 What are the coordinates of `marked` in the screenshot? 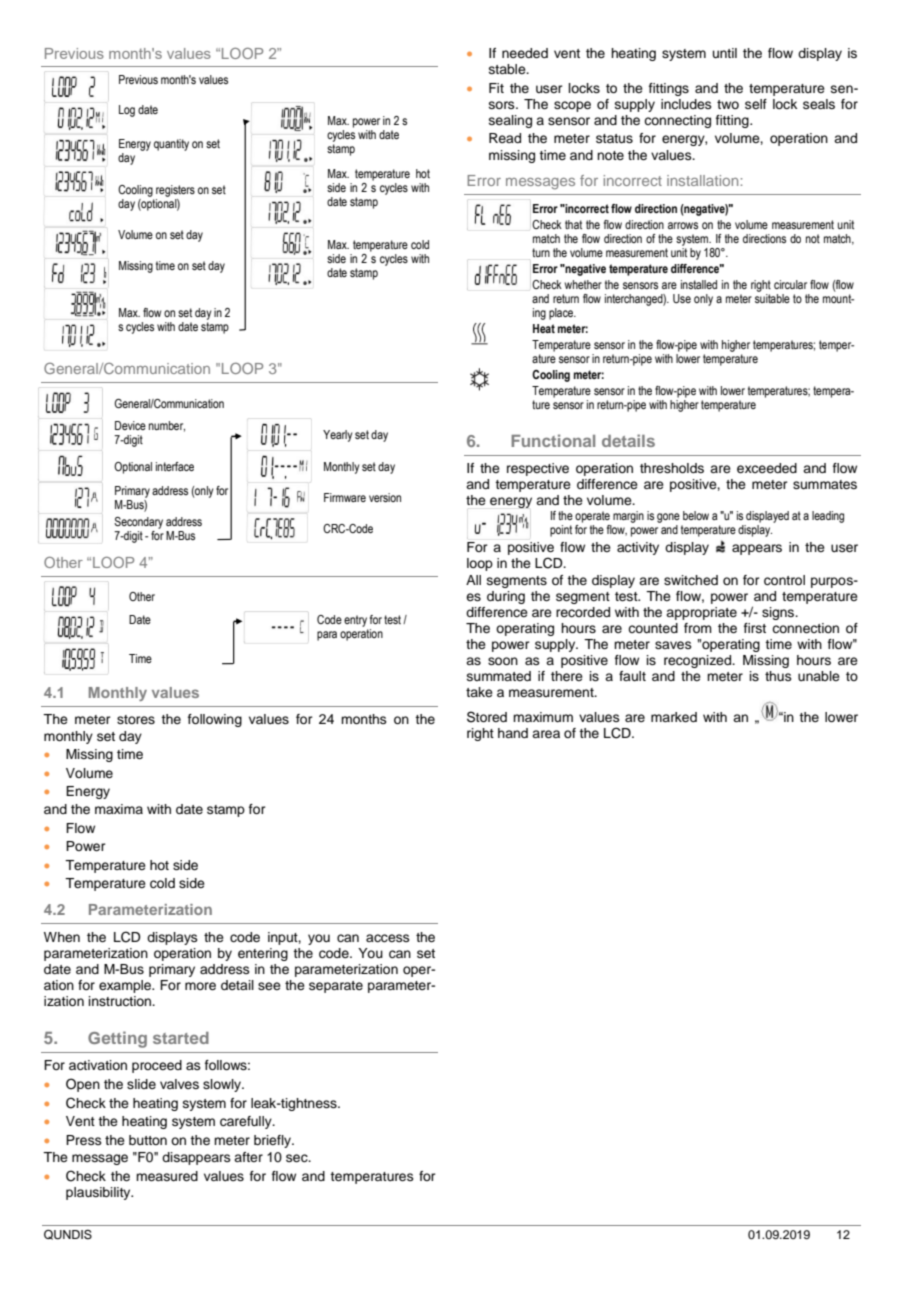 It's located at (674, 717).
